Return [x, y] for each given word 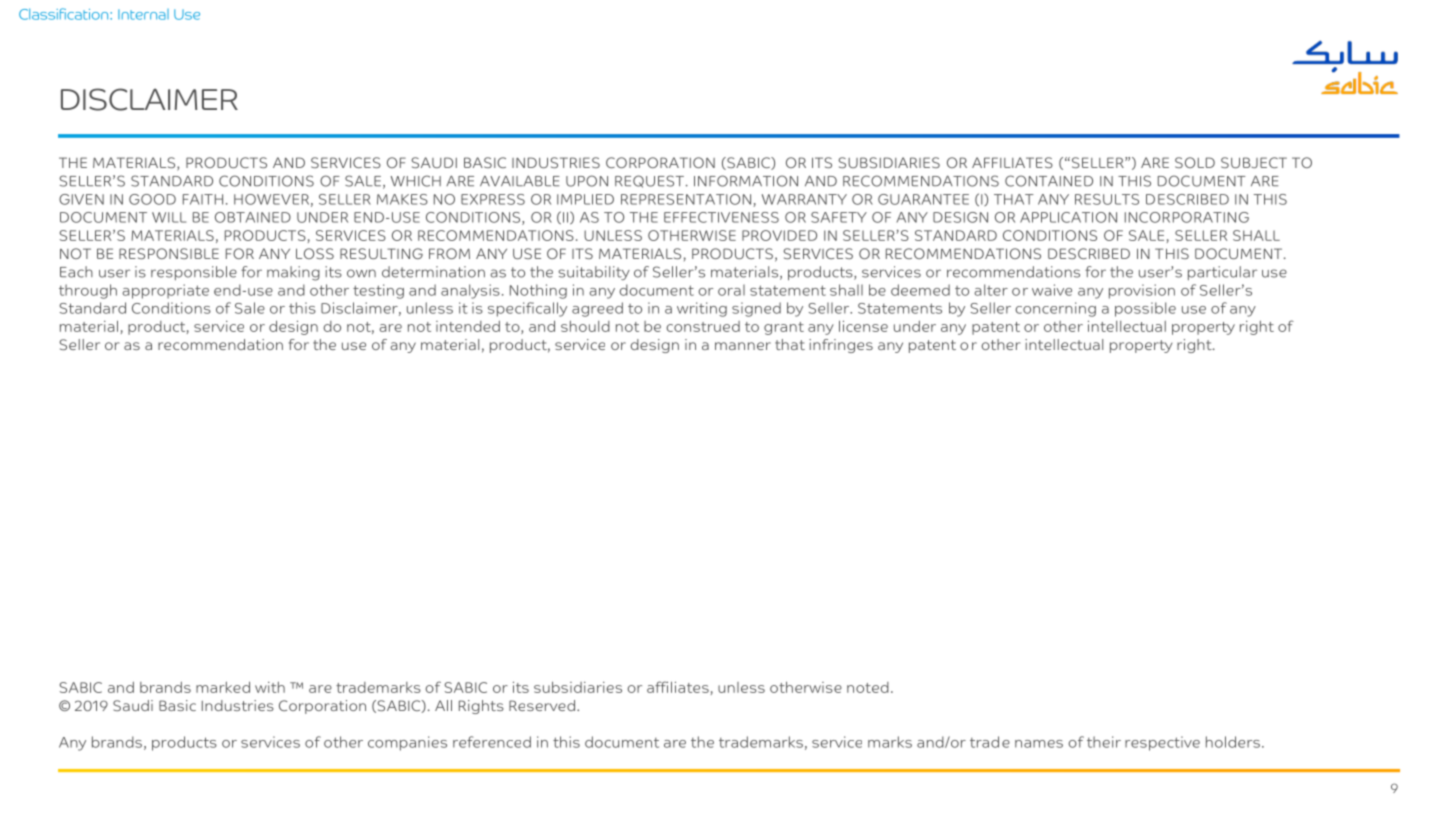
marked [223, 687]
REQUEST [649, 181]
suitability [594, 273]
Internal [143, 14]
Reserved [542, 705]
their [1104, 742]
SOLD [1195, 162]
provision [1142, 291]
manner [743, 346]
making [293, 273]
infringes [841, 346]
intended [468, 326]
